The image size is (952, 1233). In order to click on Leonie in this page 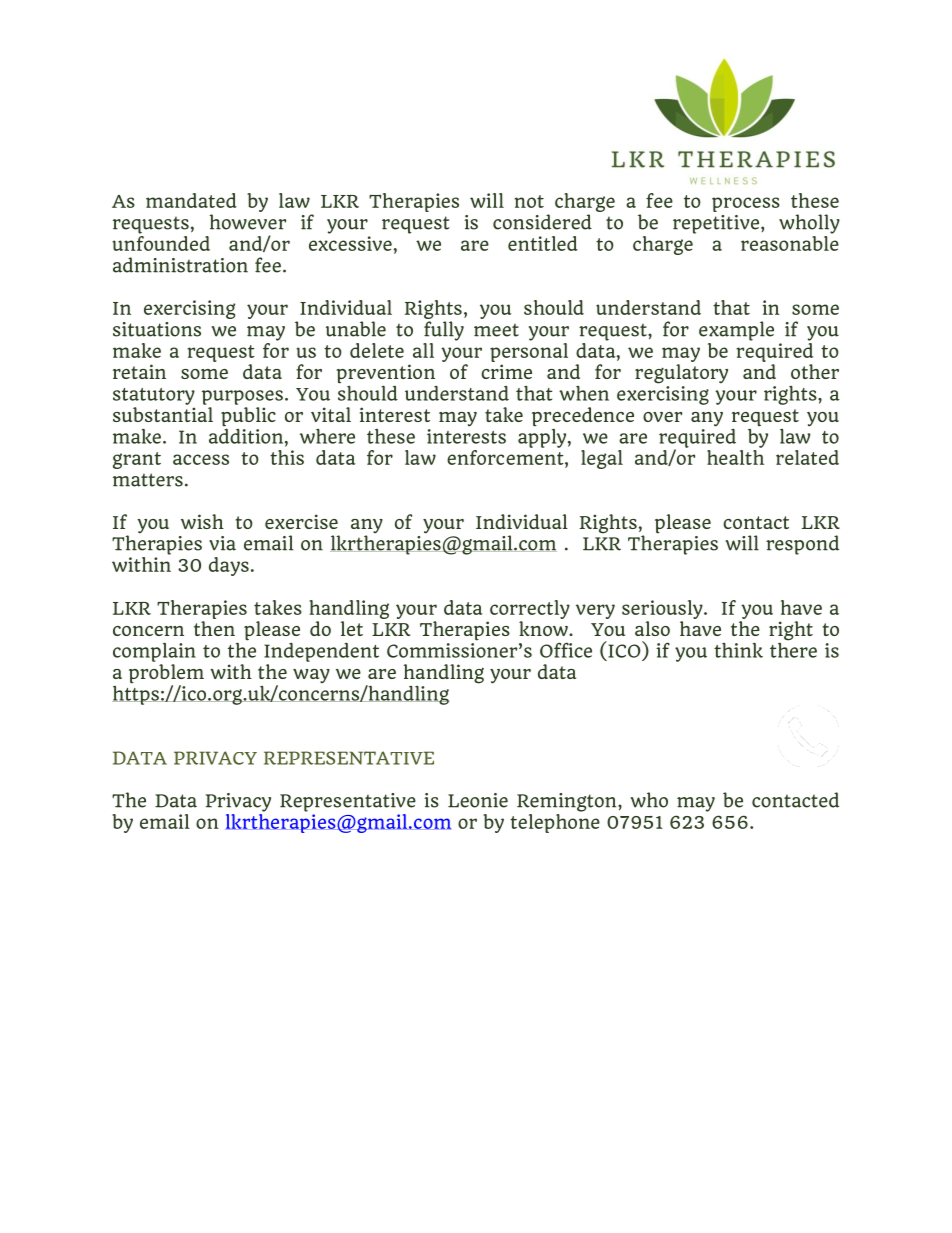, I will do `click(478, 800)`.
